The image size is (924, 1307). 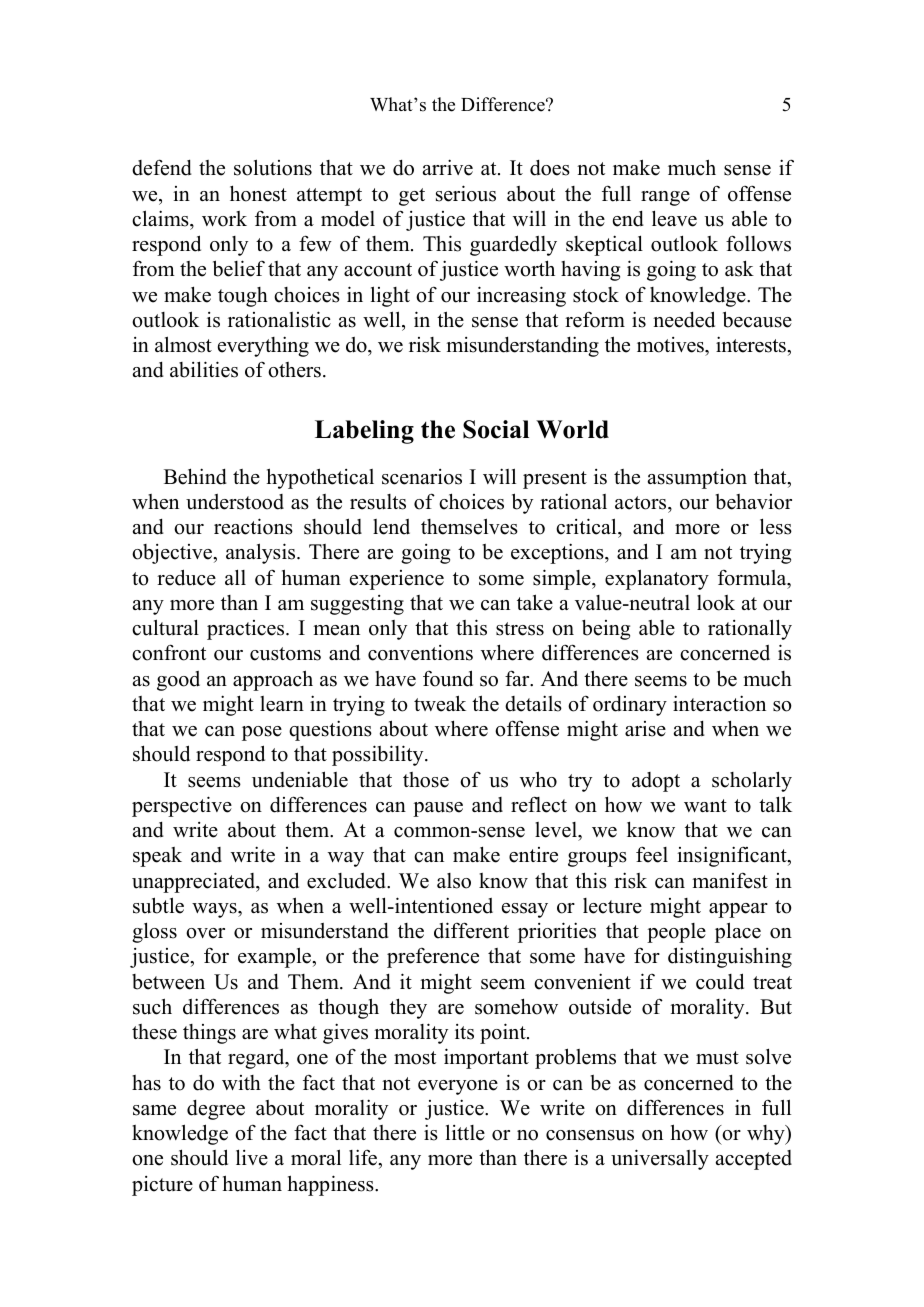 I want to click on want, so click(x=705, y=805).
